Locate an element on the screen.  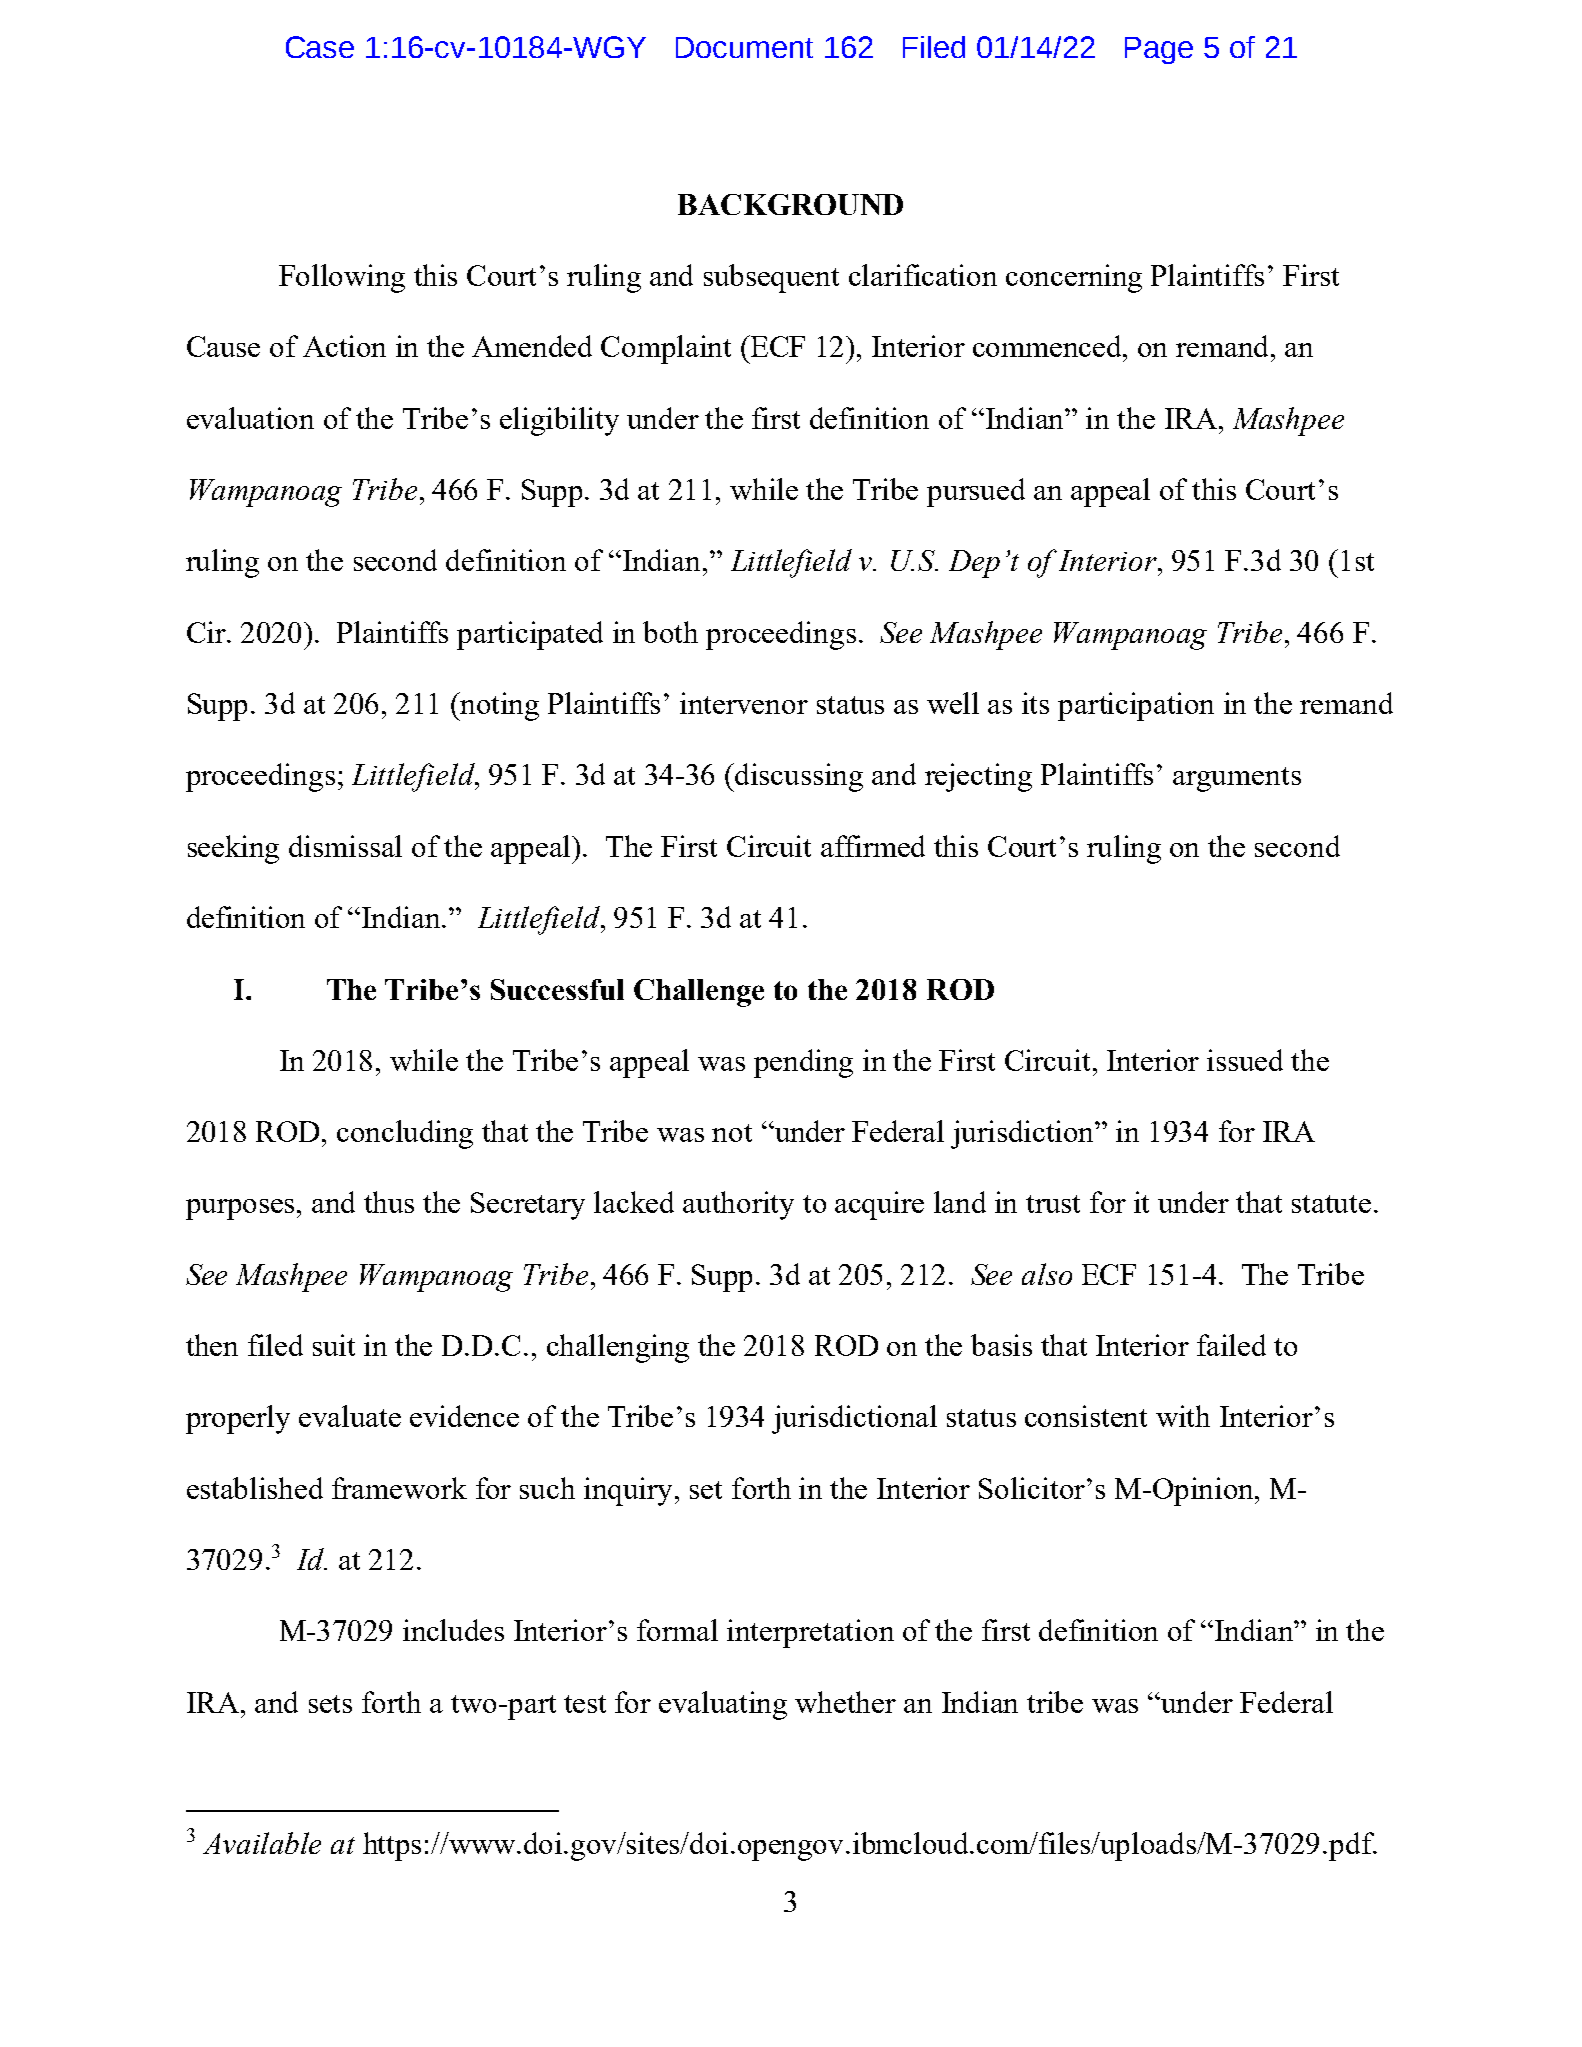
pursued is located at coordinates (976, 492).
